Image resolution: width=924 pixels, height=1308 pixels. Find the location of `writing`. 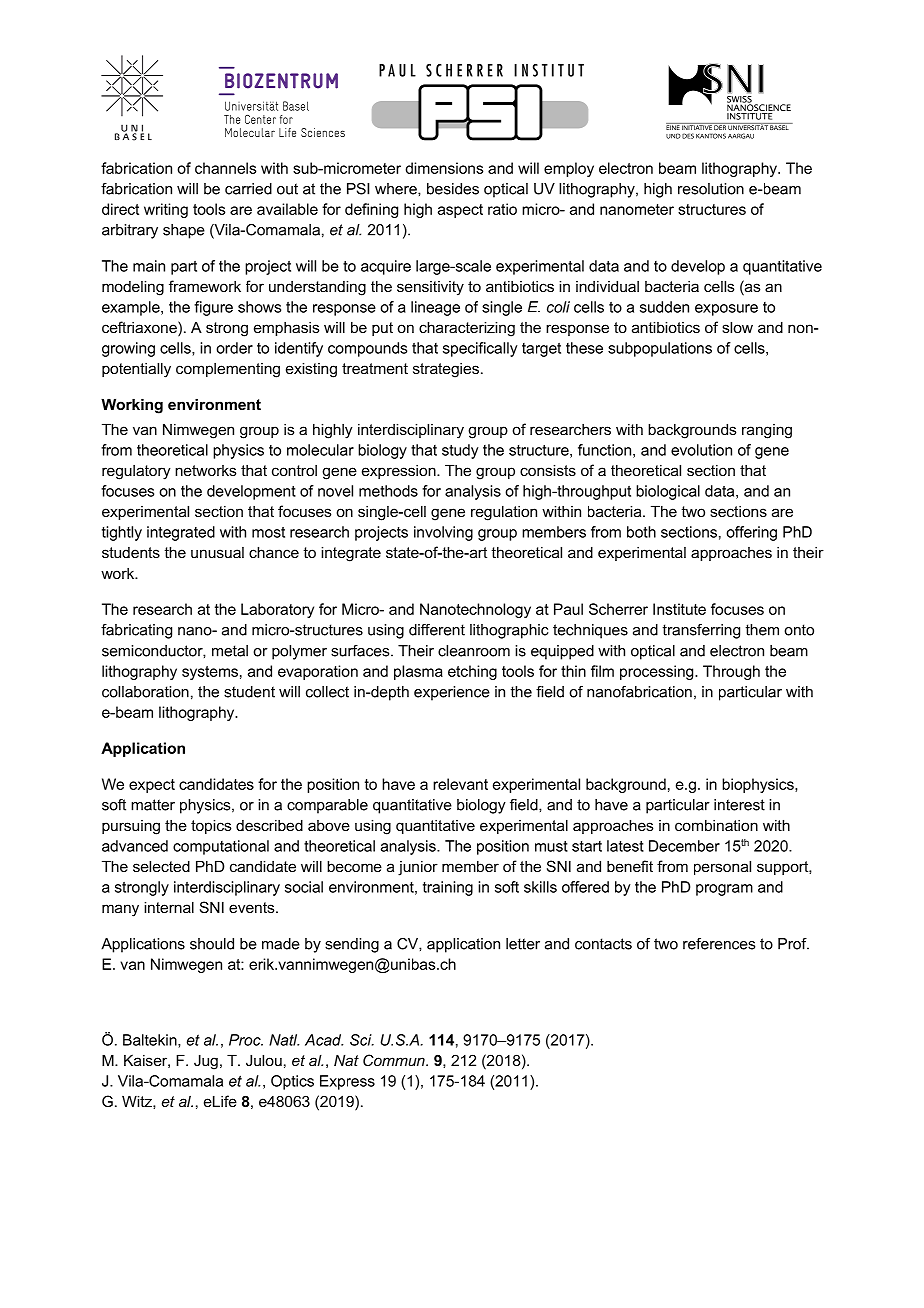

writing is located at coordinates (166, 210).
